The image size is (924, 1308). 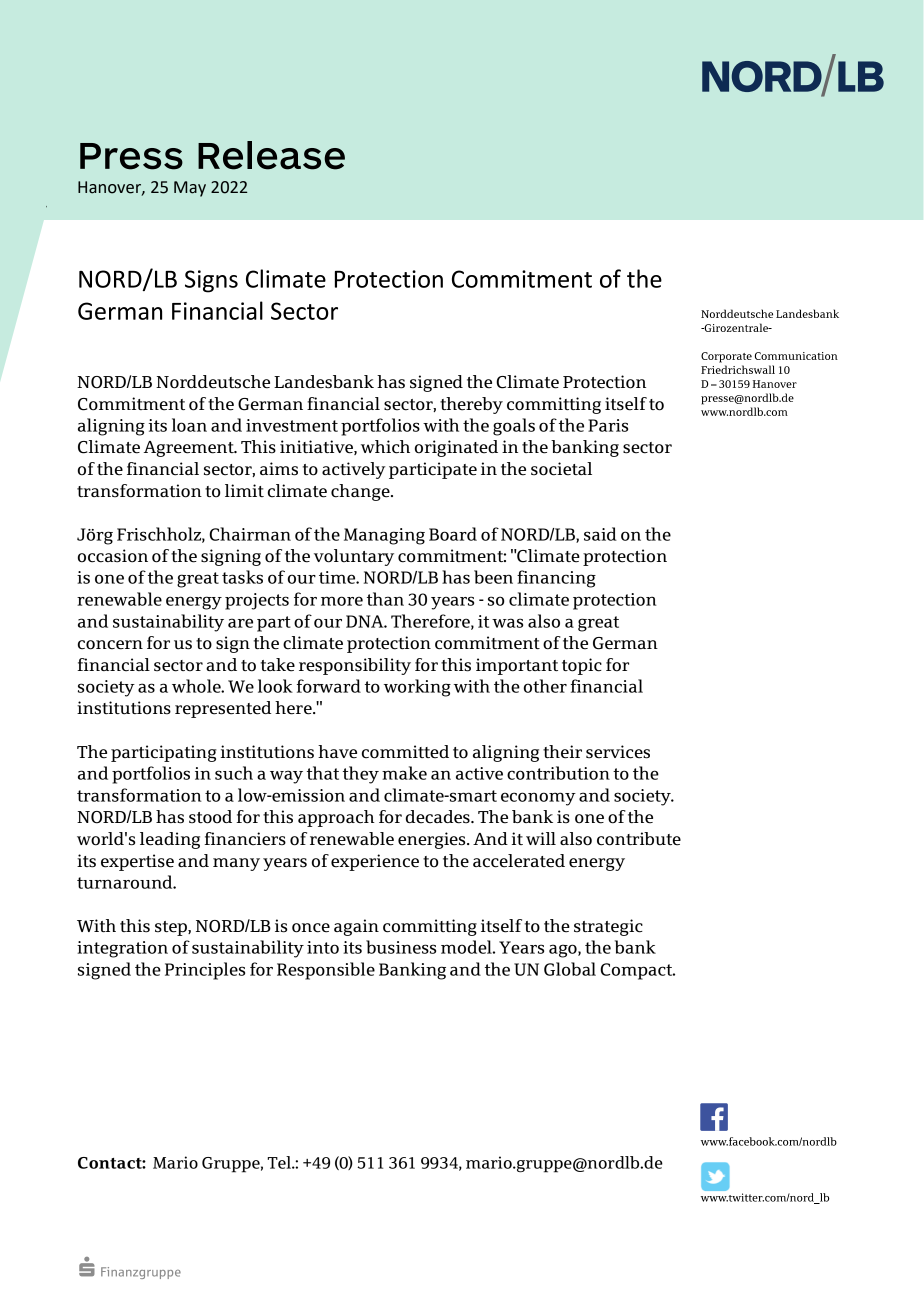 I want to click on May, so click(x=190, y=189).
